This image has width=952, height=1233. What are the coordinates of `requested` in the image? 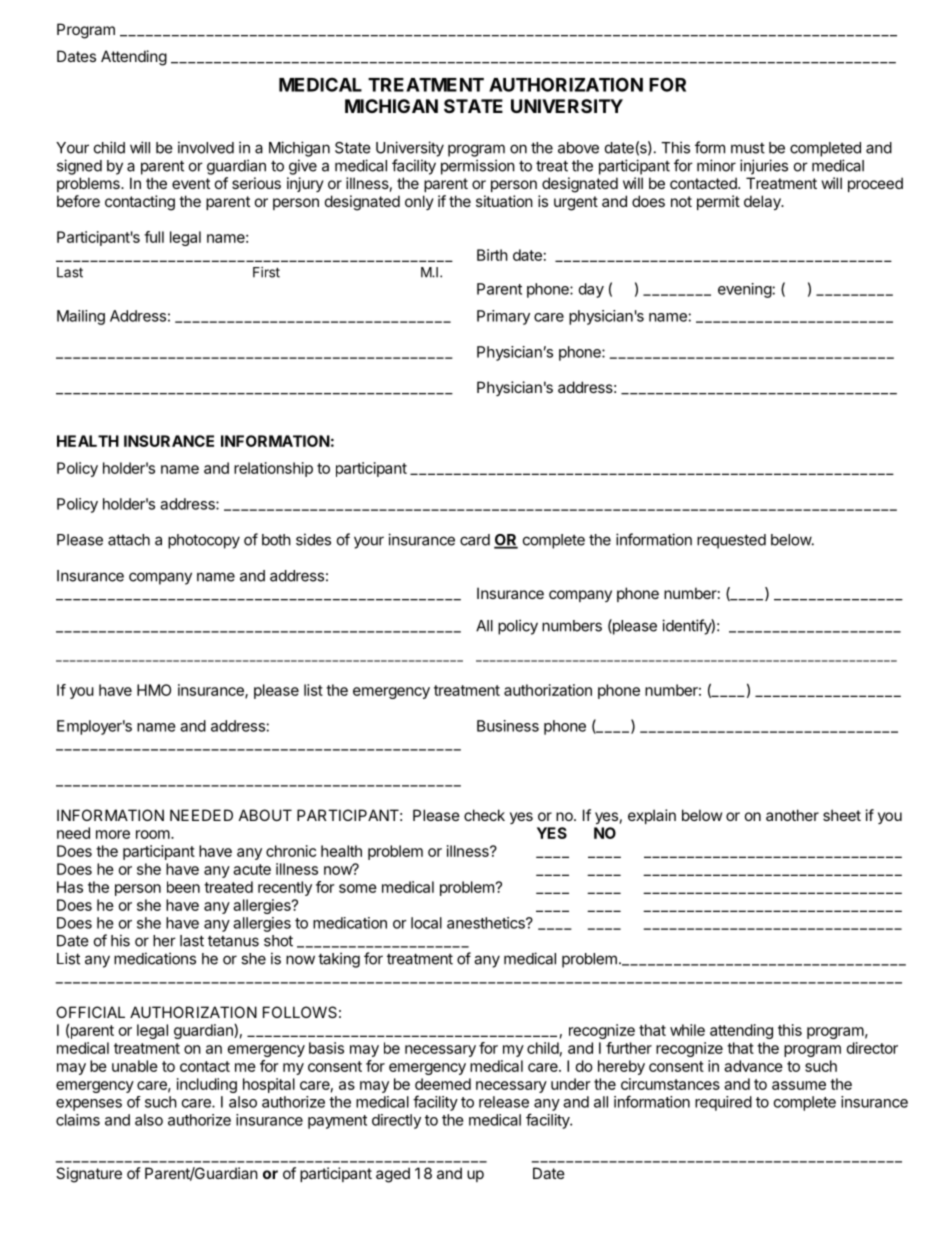 It's located at (731, 541).
